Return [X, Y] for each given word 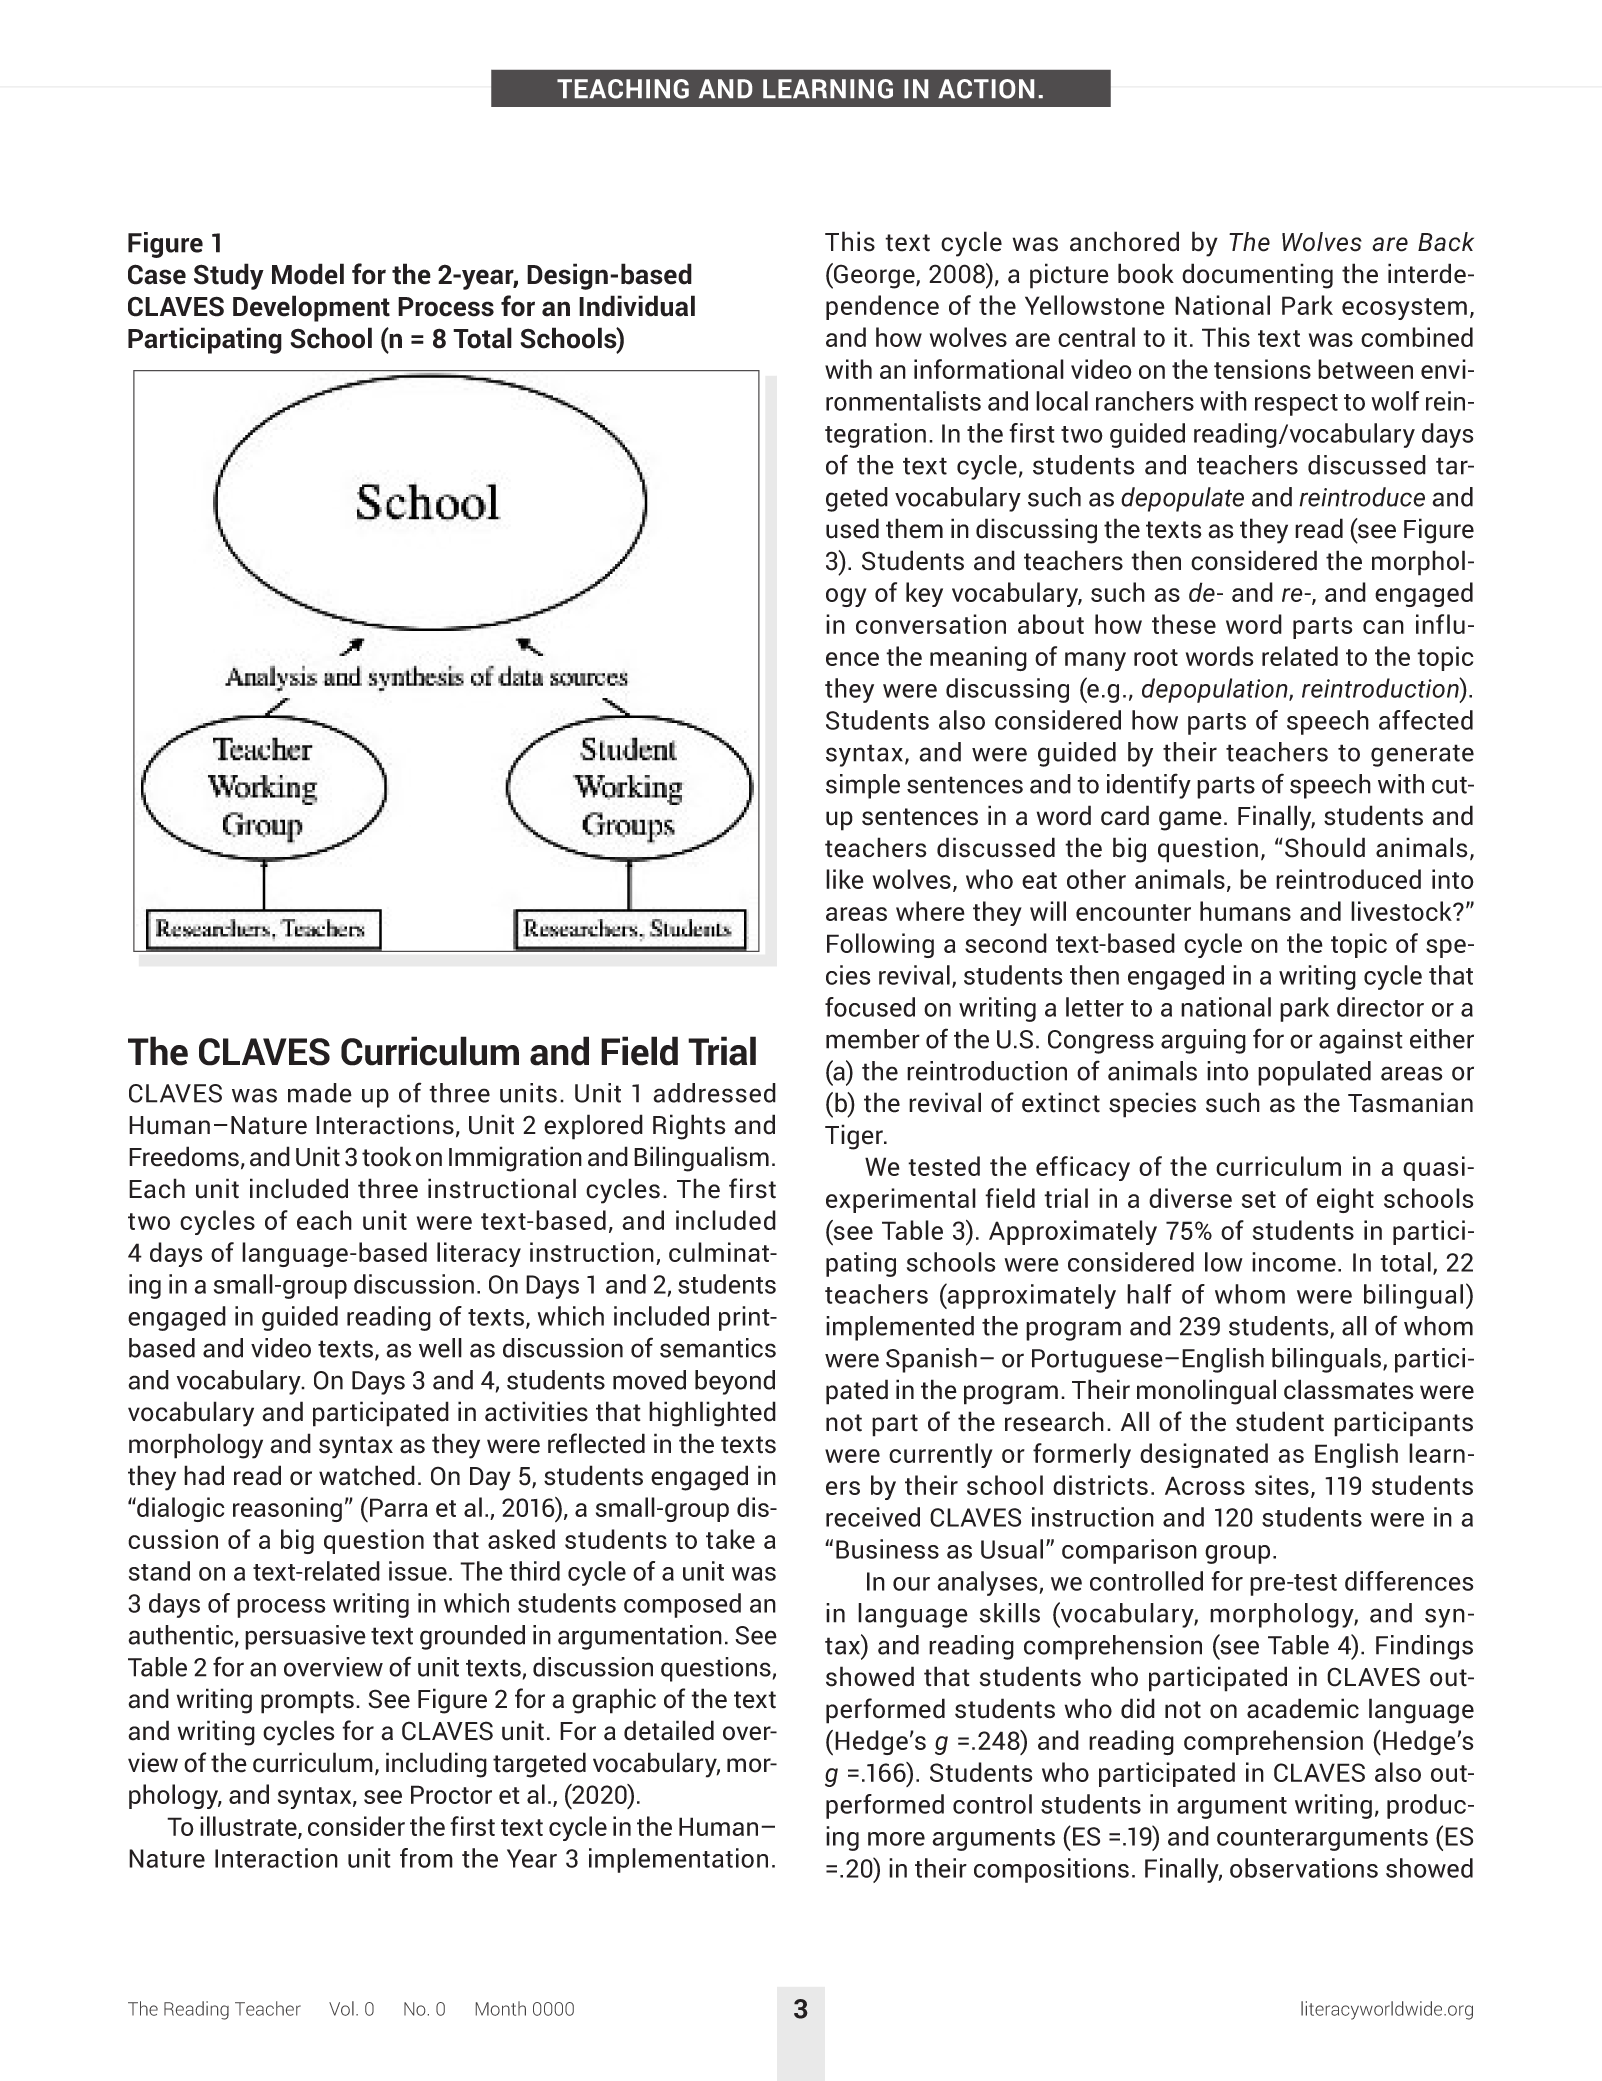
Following [880, 945]
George [874, 276]
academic [1303, 1708]
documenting [1257, 276]
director [1380, 1007]
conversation [931, 624]
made [320, 1093]
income [1294, 1262]
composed [682, 1605]
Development [311, 308]
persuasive [305, 1637]
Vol [341, 2008]
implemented [900, 1328]
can [1383, 627]
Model [308, 274]
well [440, 1348]
